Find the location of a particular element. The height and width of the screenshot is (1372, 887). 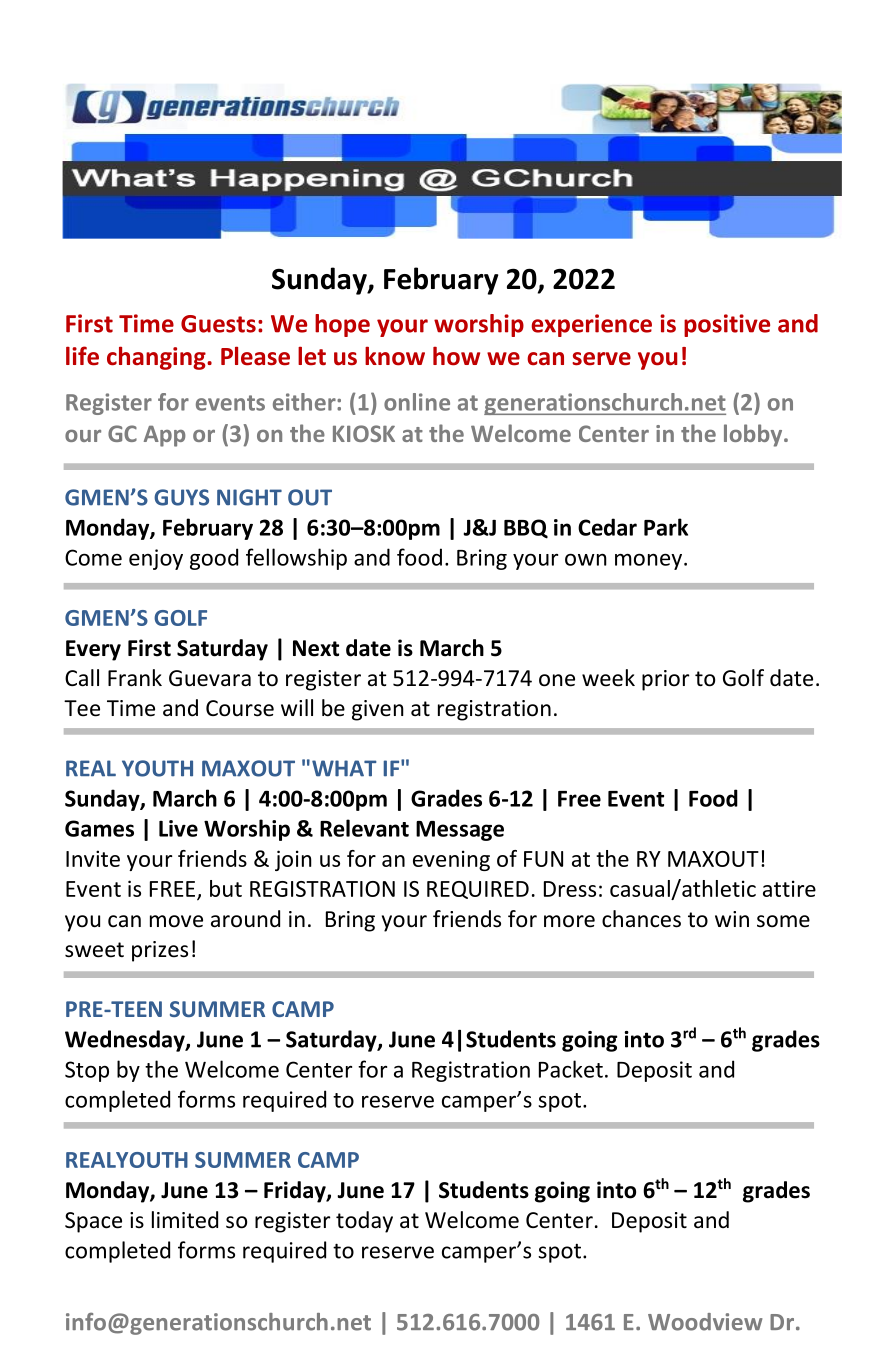

more is located at coordinates (569, 921).
